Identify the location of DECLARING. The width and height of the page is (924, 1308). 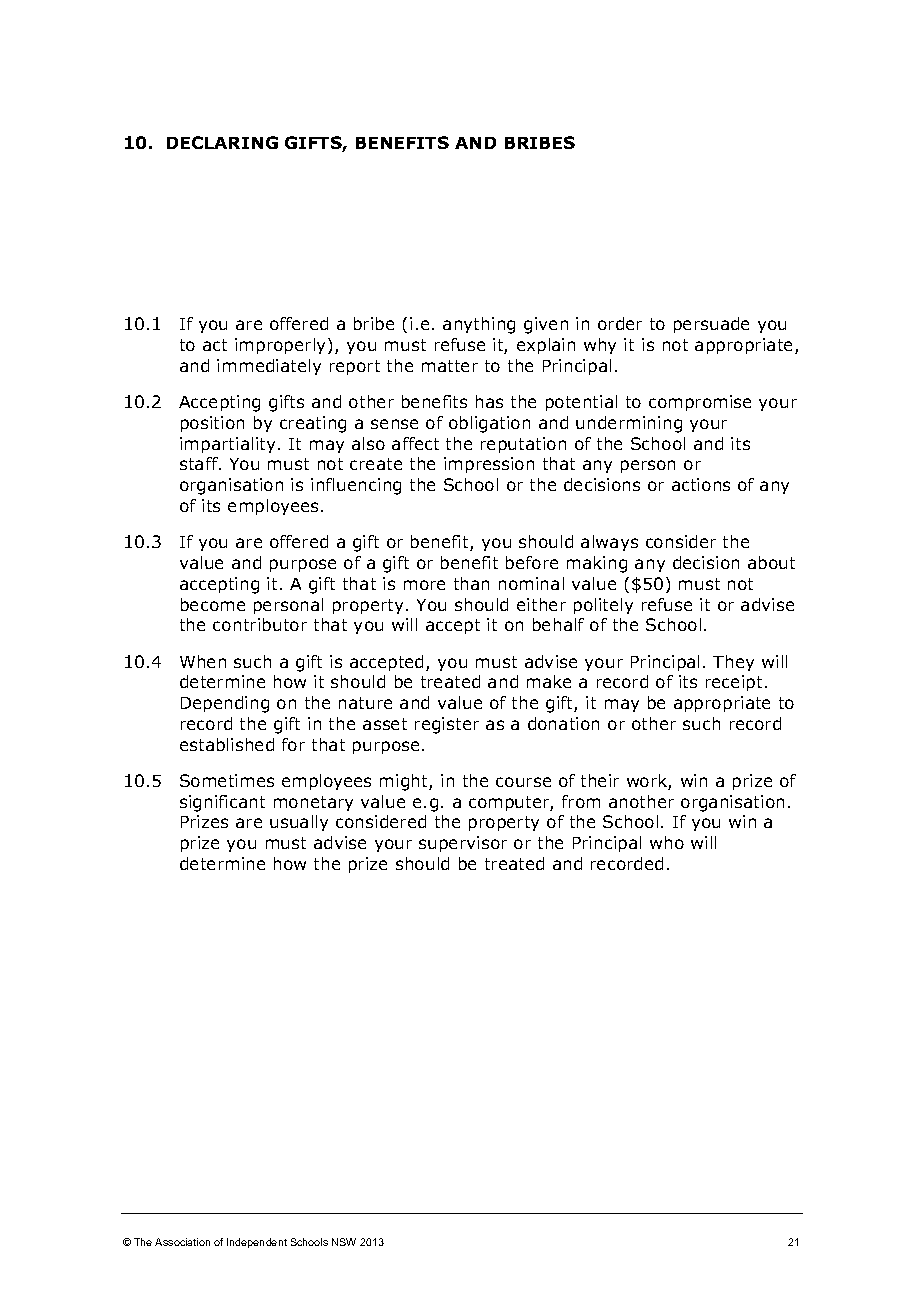
(222, 142).
